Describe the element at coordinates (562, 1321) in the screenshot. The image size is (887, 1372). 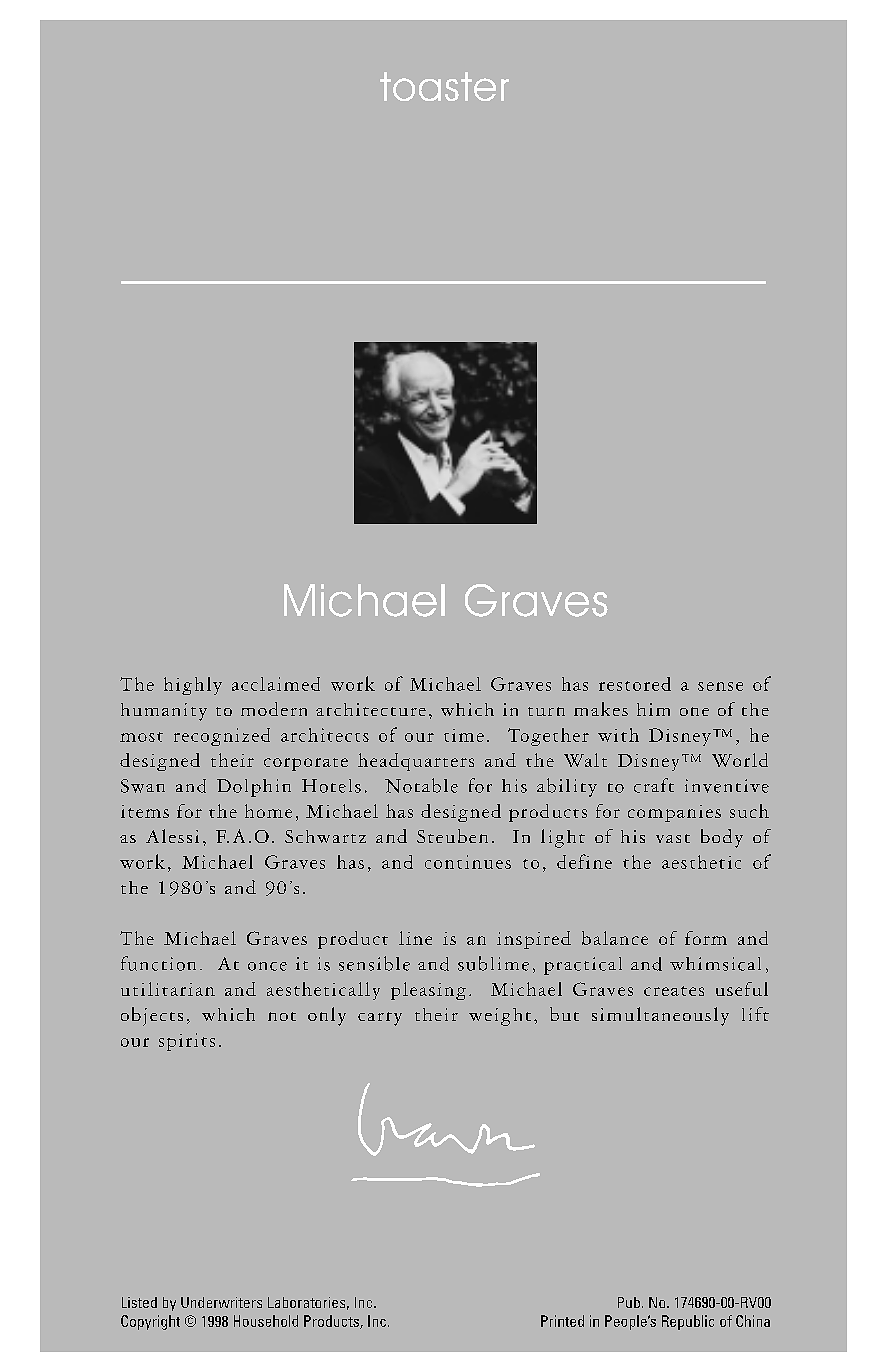
I see `Printed` at that location.
